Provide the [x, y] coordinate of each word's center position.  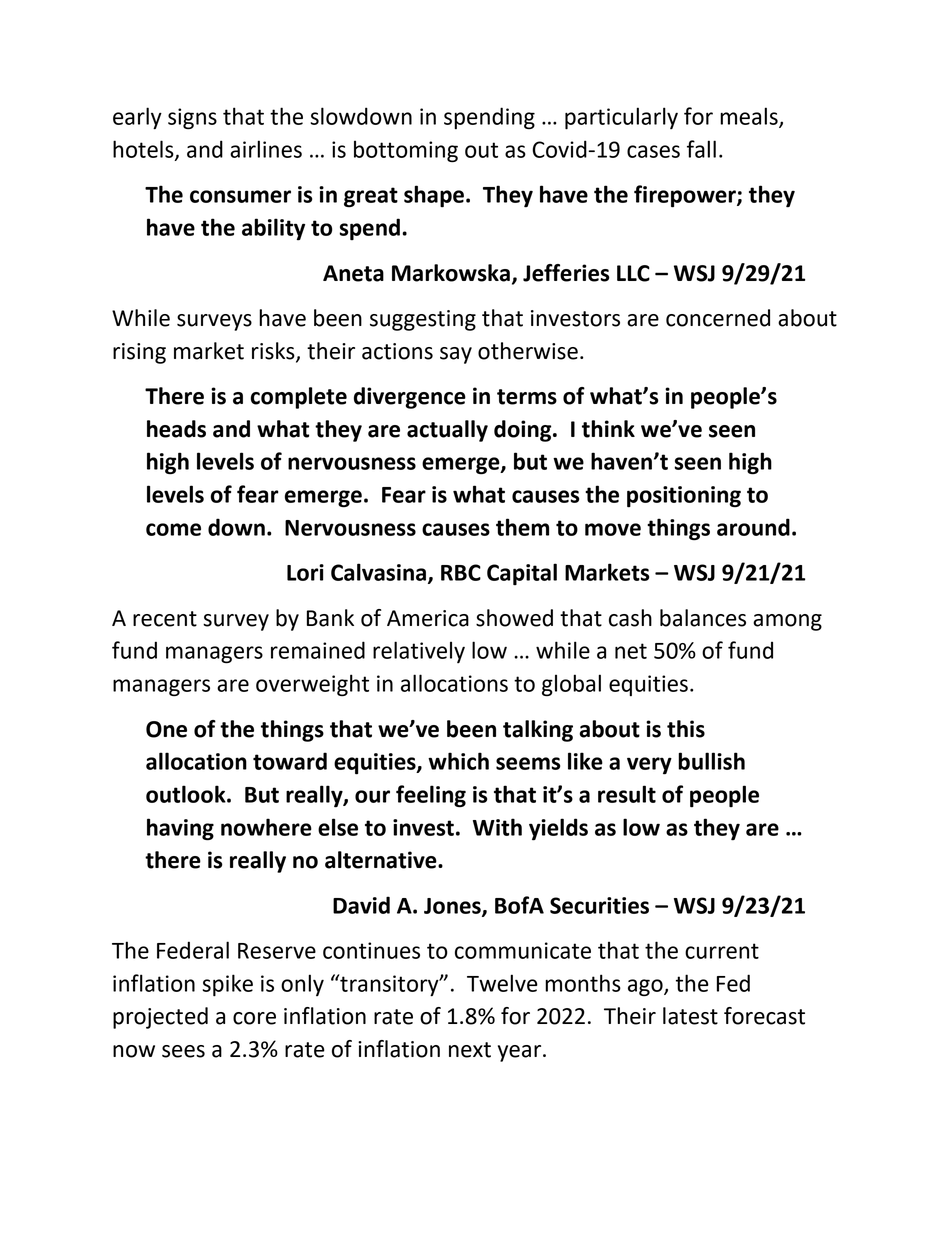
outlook [187, 794]
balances [703, 618]
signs [192, 119]
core [254, 1018]
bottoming [406, 151]
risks [274, 352]
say [456, 355]
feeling [431, 796]
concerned [718, 318]
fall [701, 149]
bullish [711, 761]
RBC [461, 572]
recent [165, 619]
